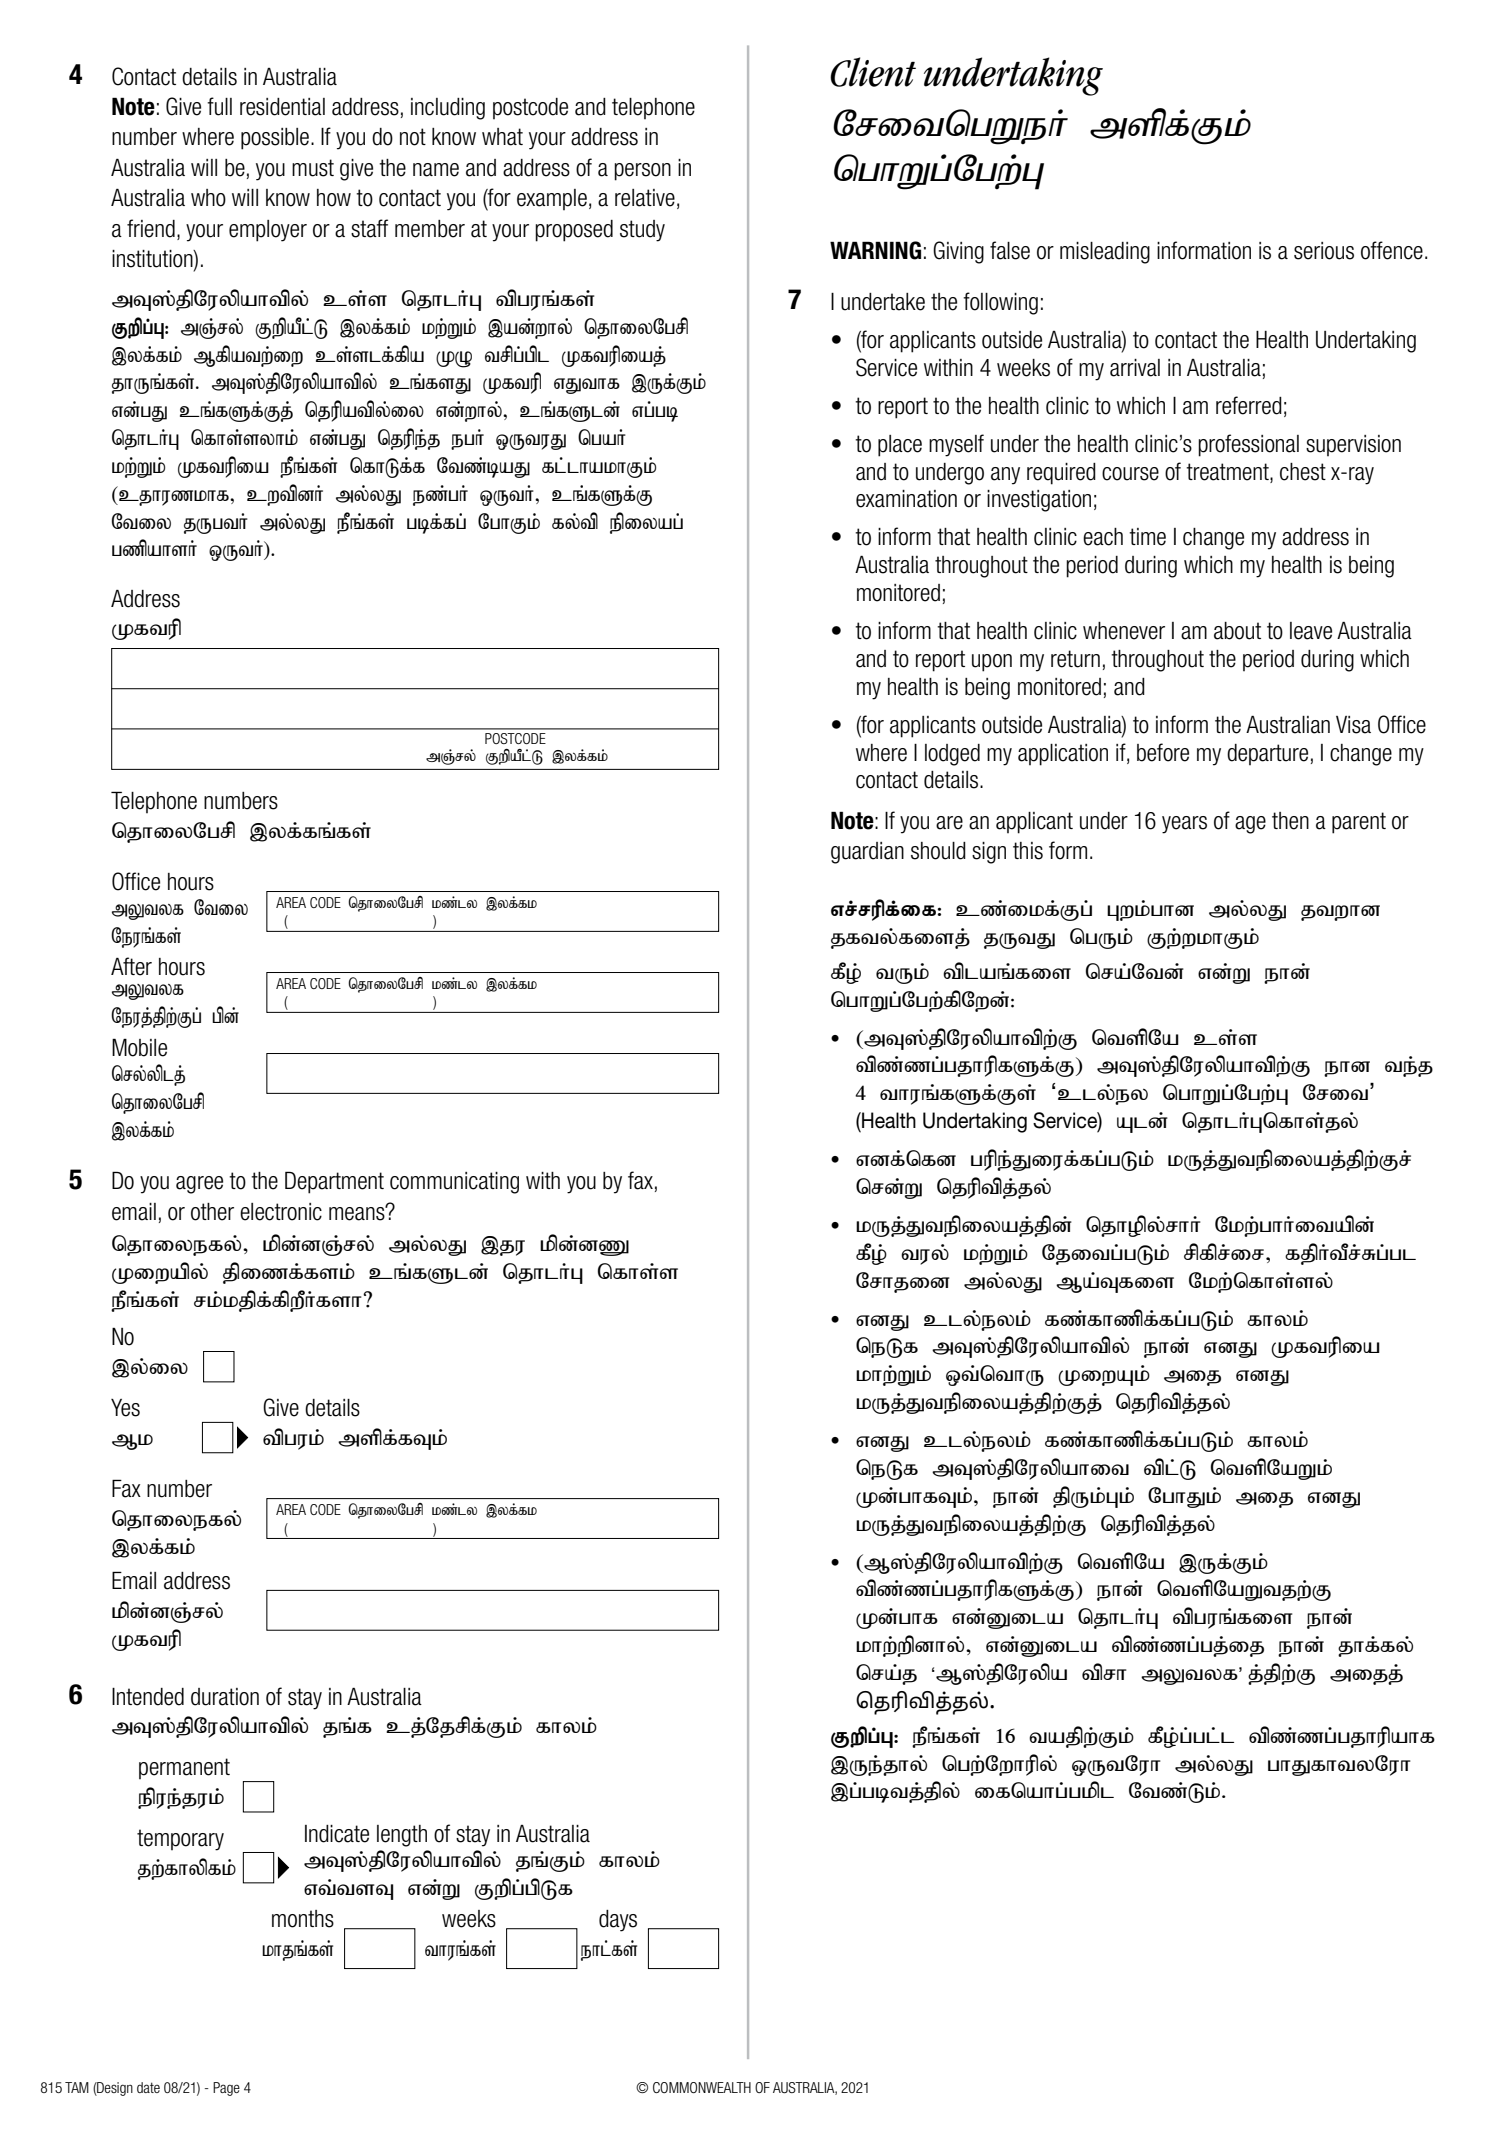 The image size is (1507, 2131). I want to click on this, so click(1028, 851).
